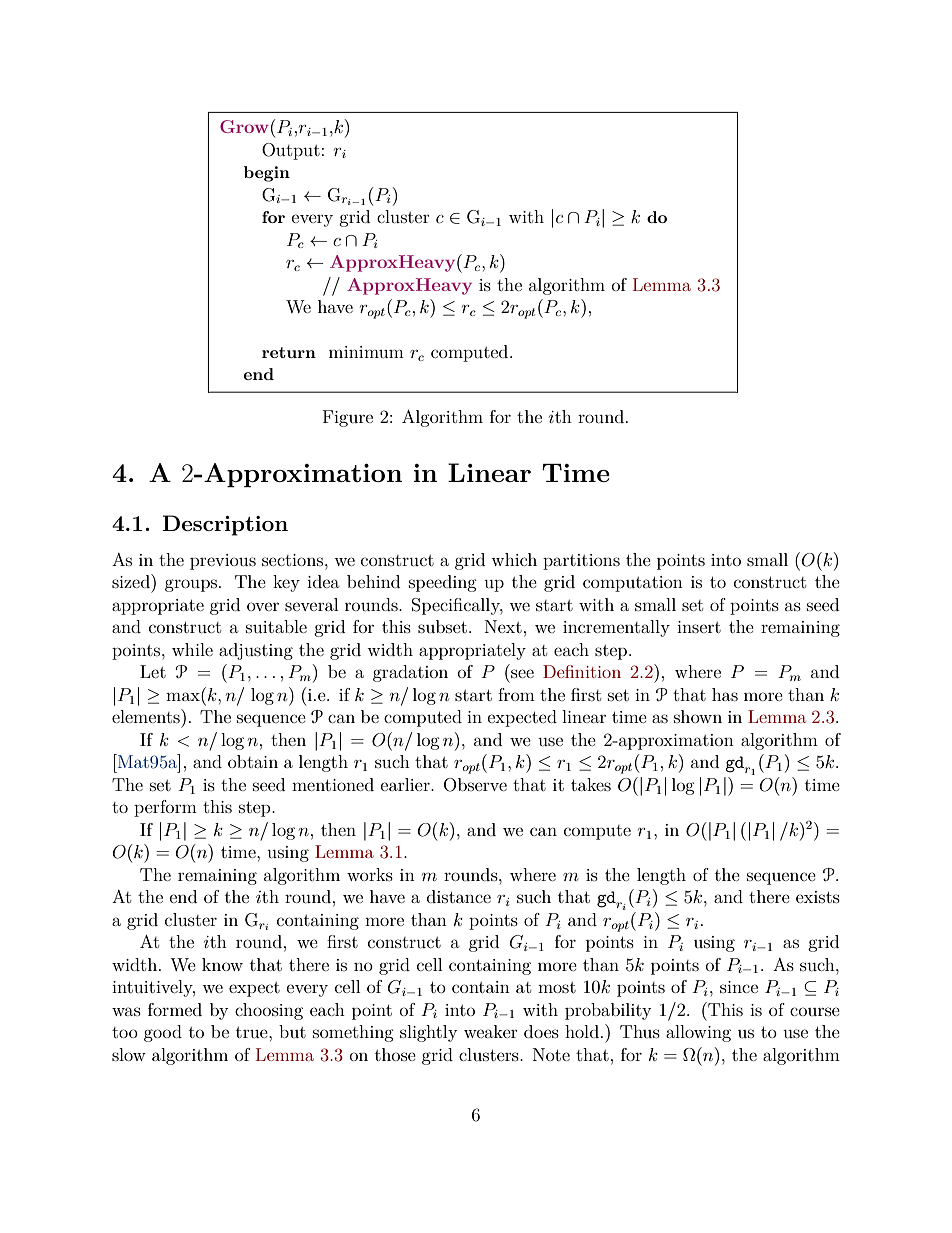 The height and width of the screenshot is (1233, 952). Describe the element at coordinates (475, 785) in the screenshot. I see `Observe` at that location.
